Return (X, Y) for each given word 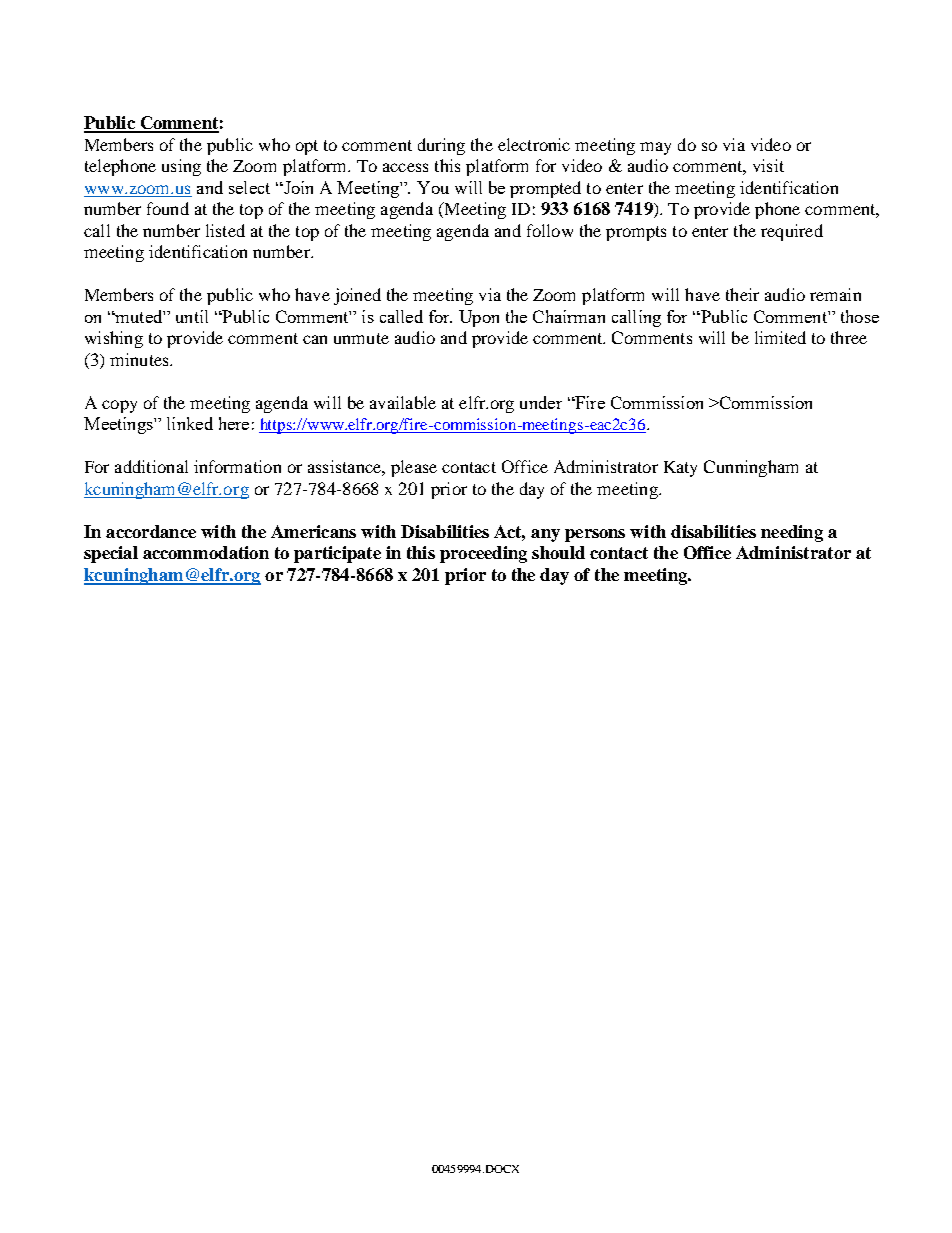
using (181, 167)
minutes (140, 359)
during (441, 146)
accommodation (206, 552)
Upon (479, 318)
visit (768, 165)
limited (780, 337)
